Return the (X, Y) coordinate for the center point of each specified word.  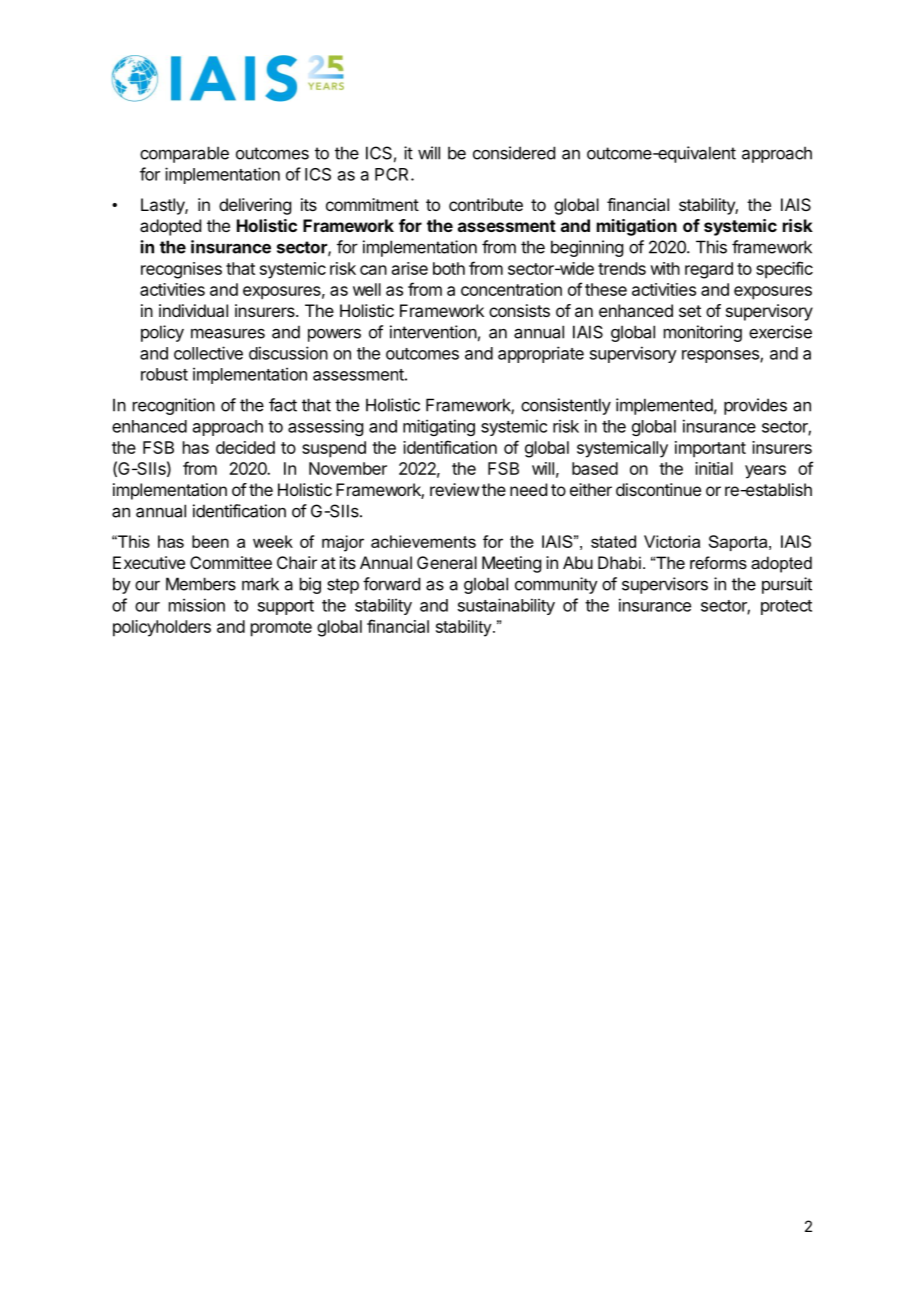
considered (514, 153)
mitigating (439, 427)
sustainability (506, 606)
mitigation (637, 227)
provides (755, 406)
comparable (184, 154)
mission (197, 605)
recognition (174, 406)
